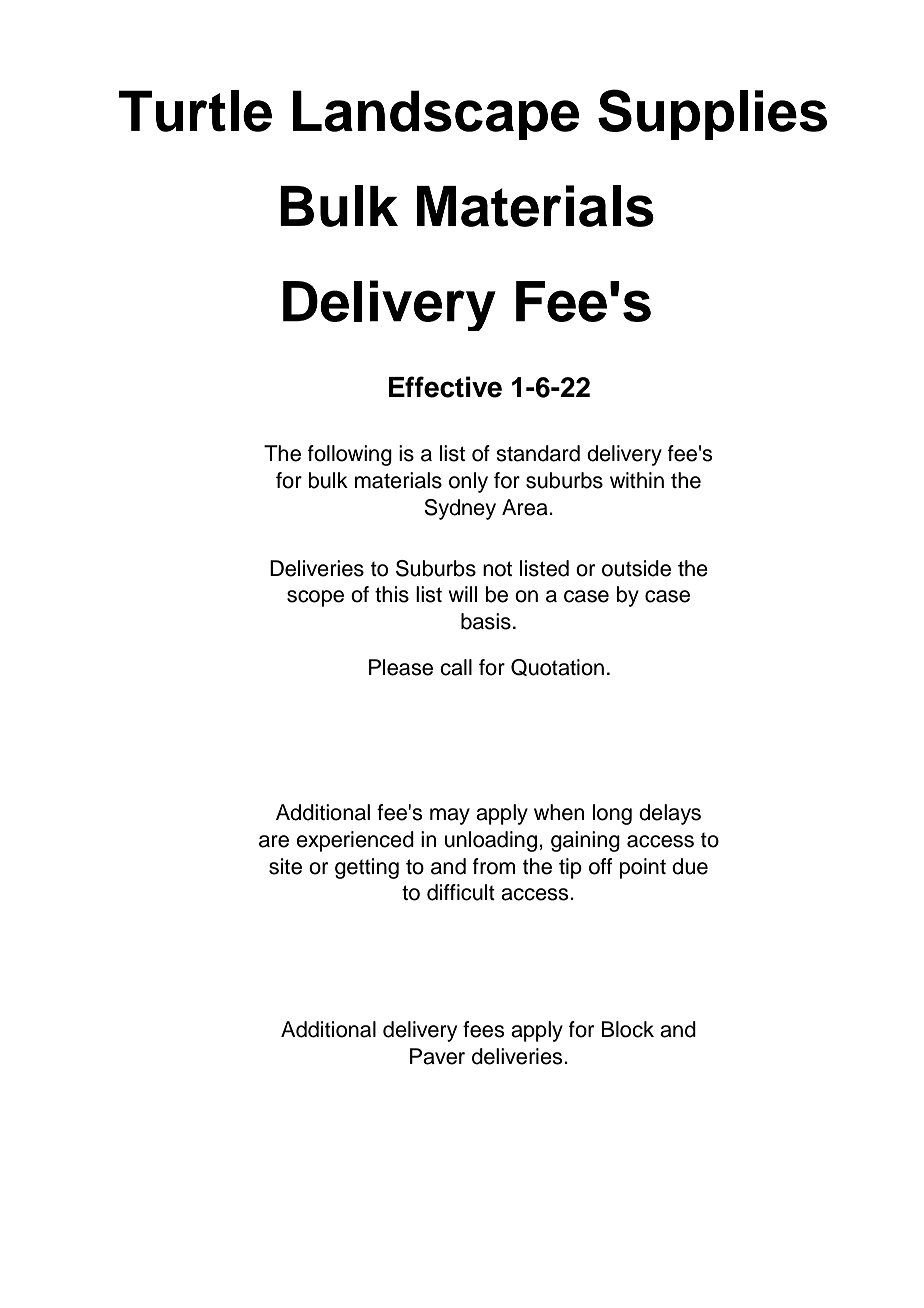  I want to click on Effective, so click(445, 387).
